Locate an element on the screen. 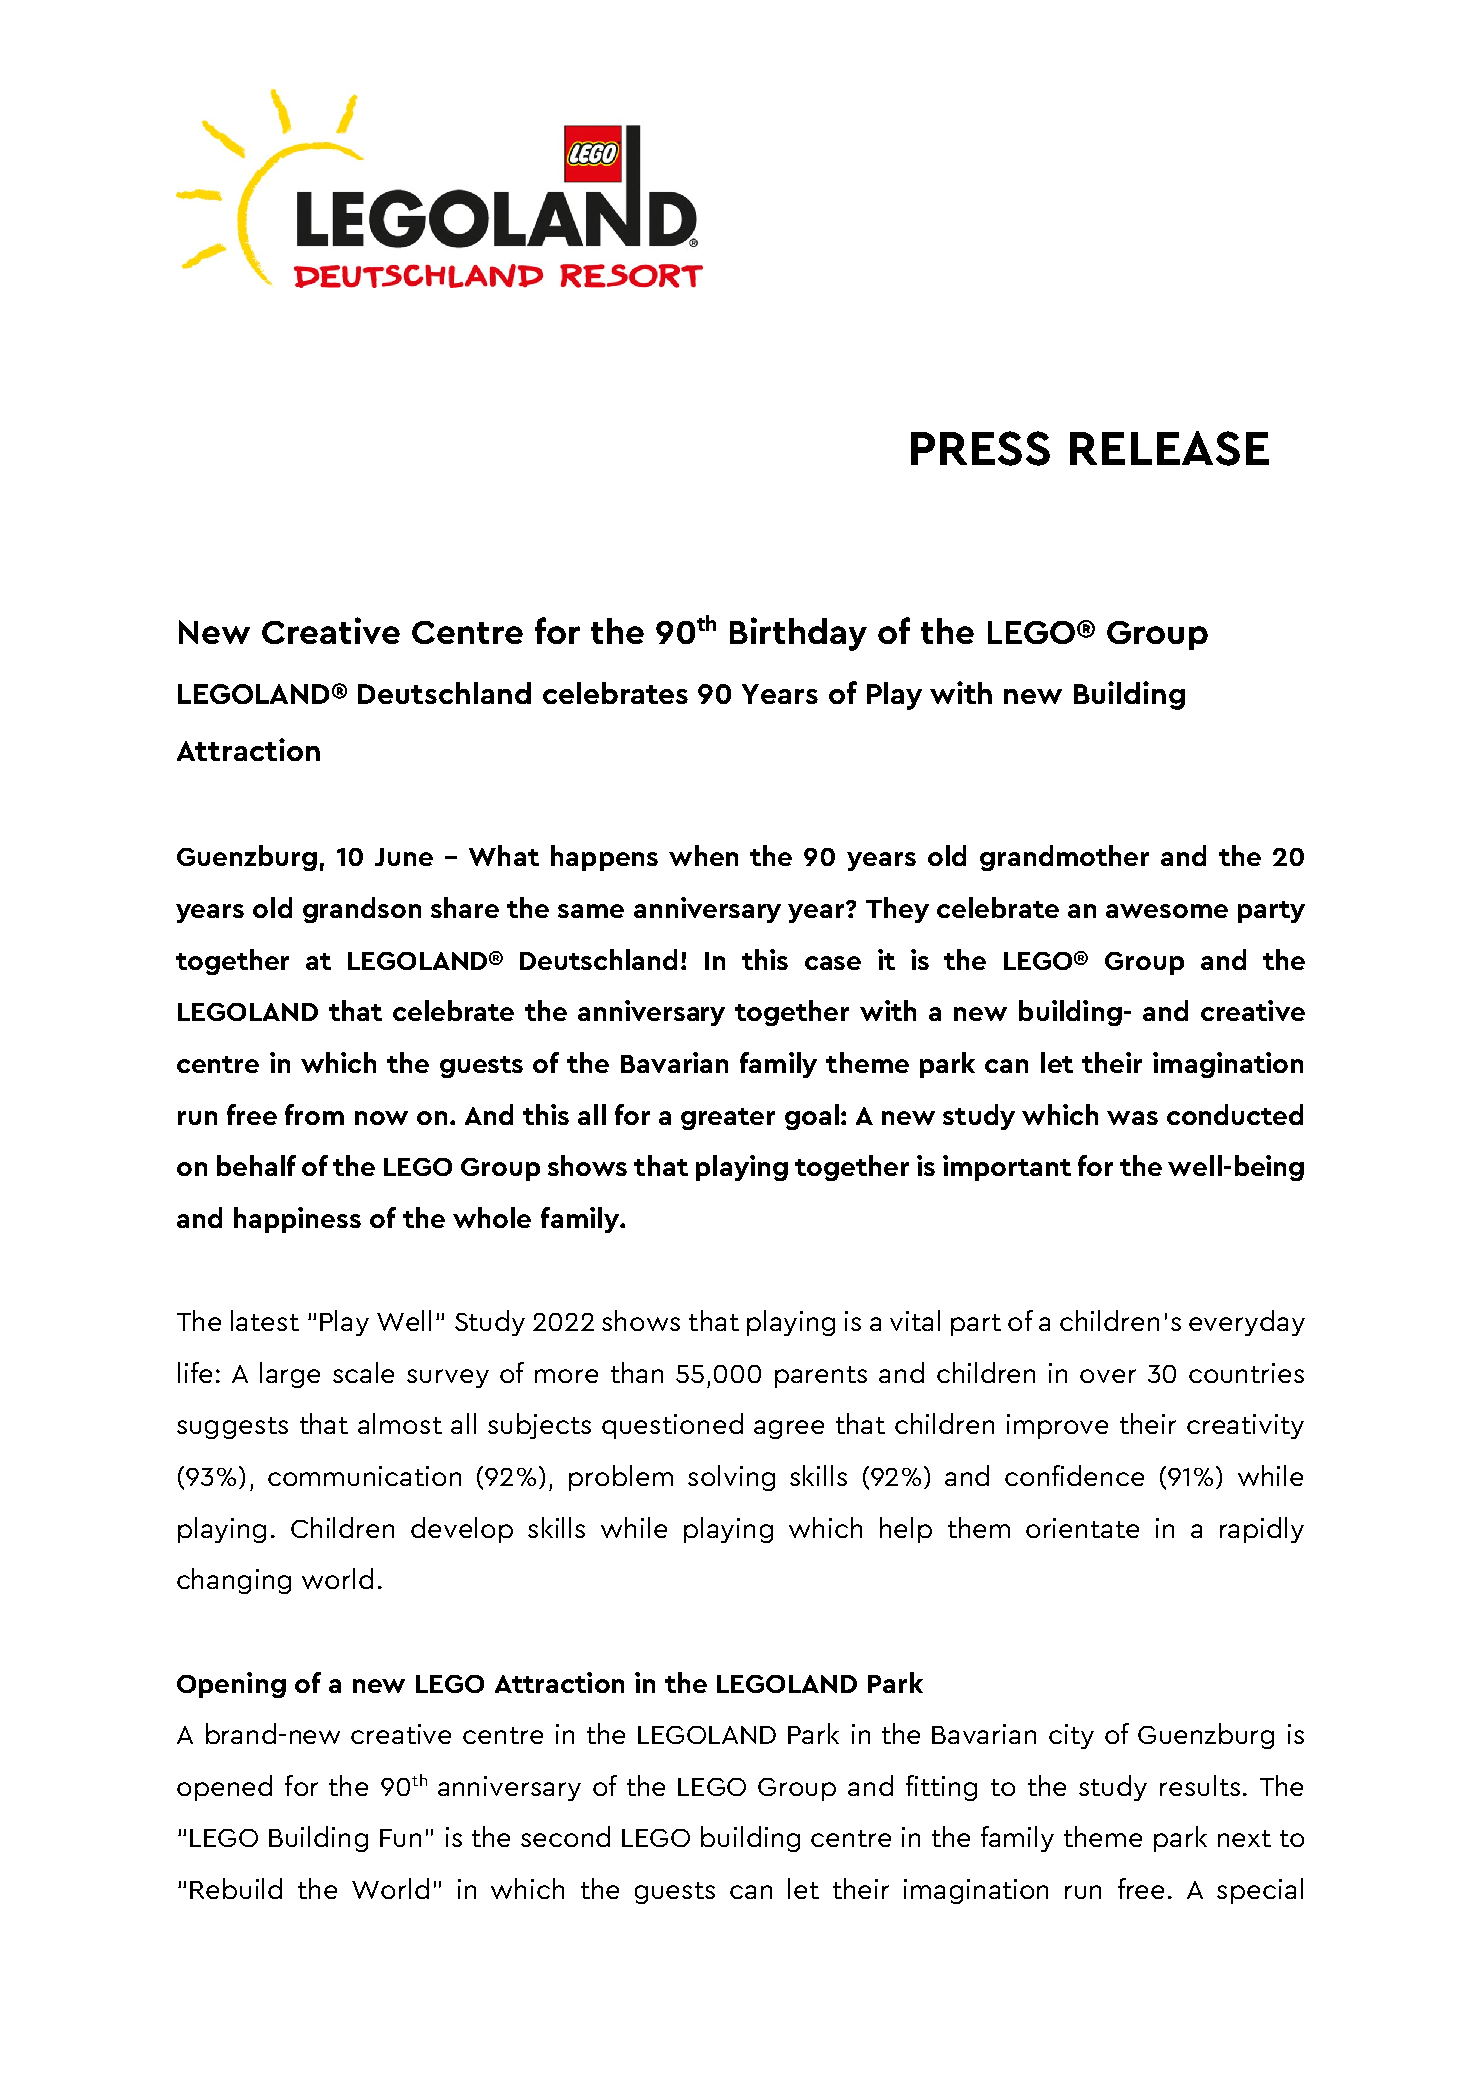  behalf is located at coordinates (256, 1165).
